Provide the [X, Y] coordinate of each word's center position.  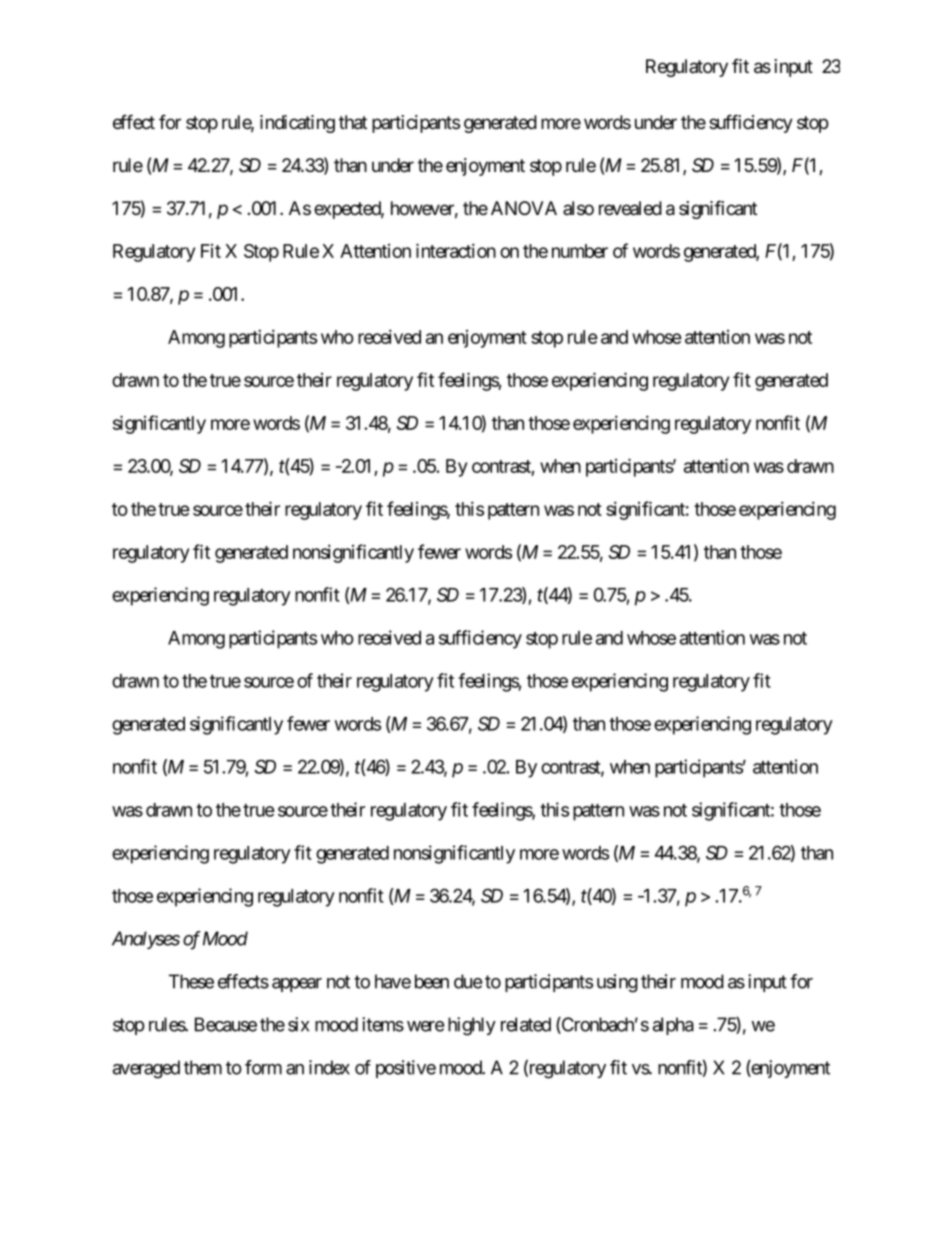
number [580, 251]
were [425, 1026]
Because [226, 1024]
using [617, 983]
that [353, 122]
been [432, 981]
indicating [297, 124]
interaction [456, 250]
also [578, 208]
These [191, 981]
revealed [630, 208]
